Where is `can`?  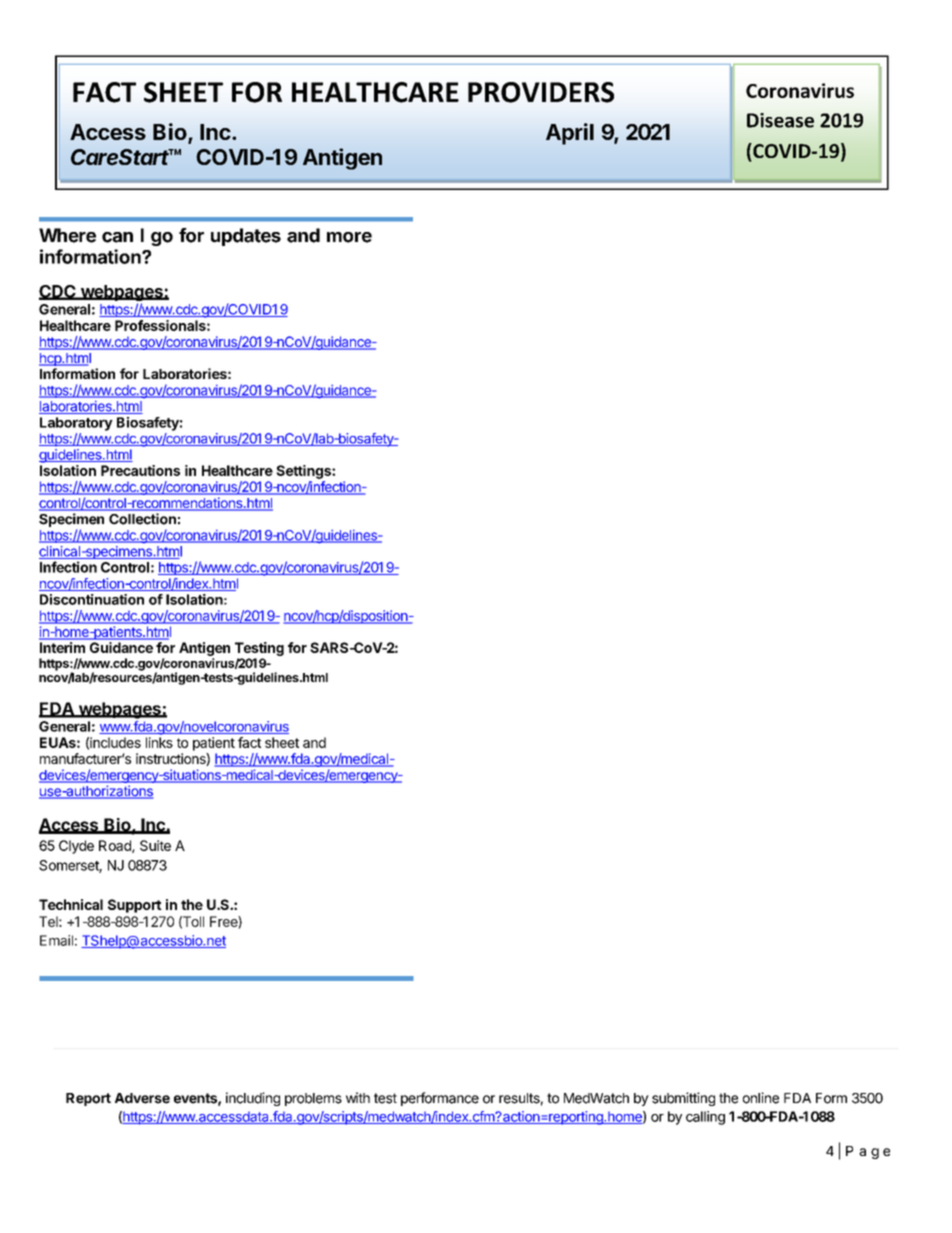 can is located at coordinates (117, 237).
